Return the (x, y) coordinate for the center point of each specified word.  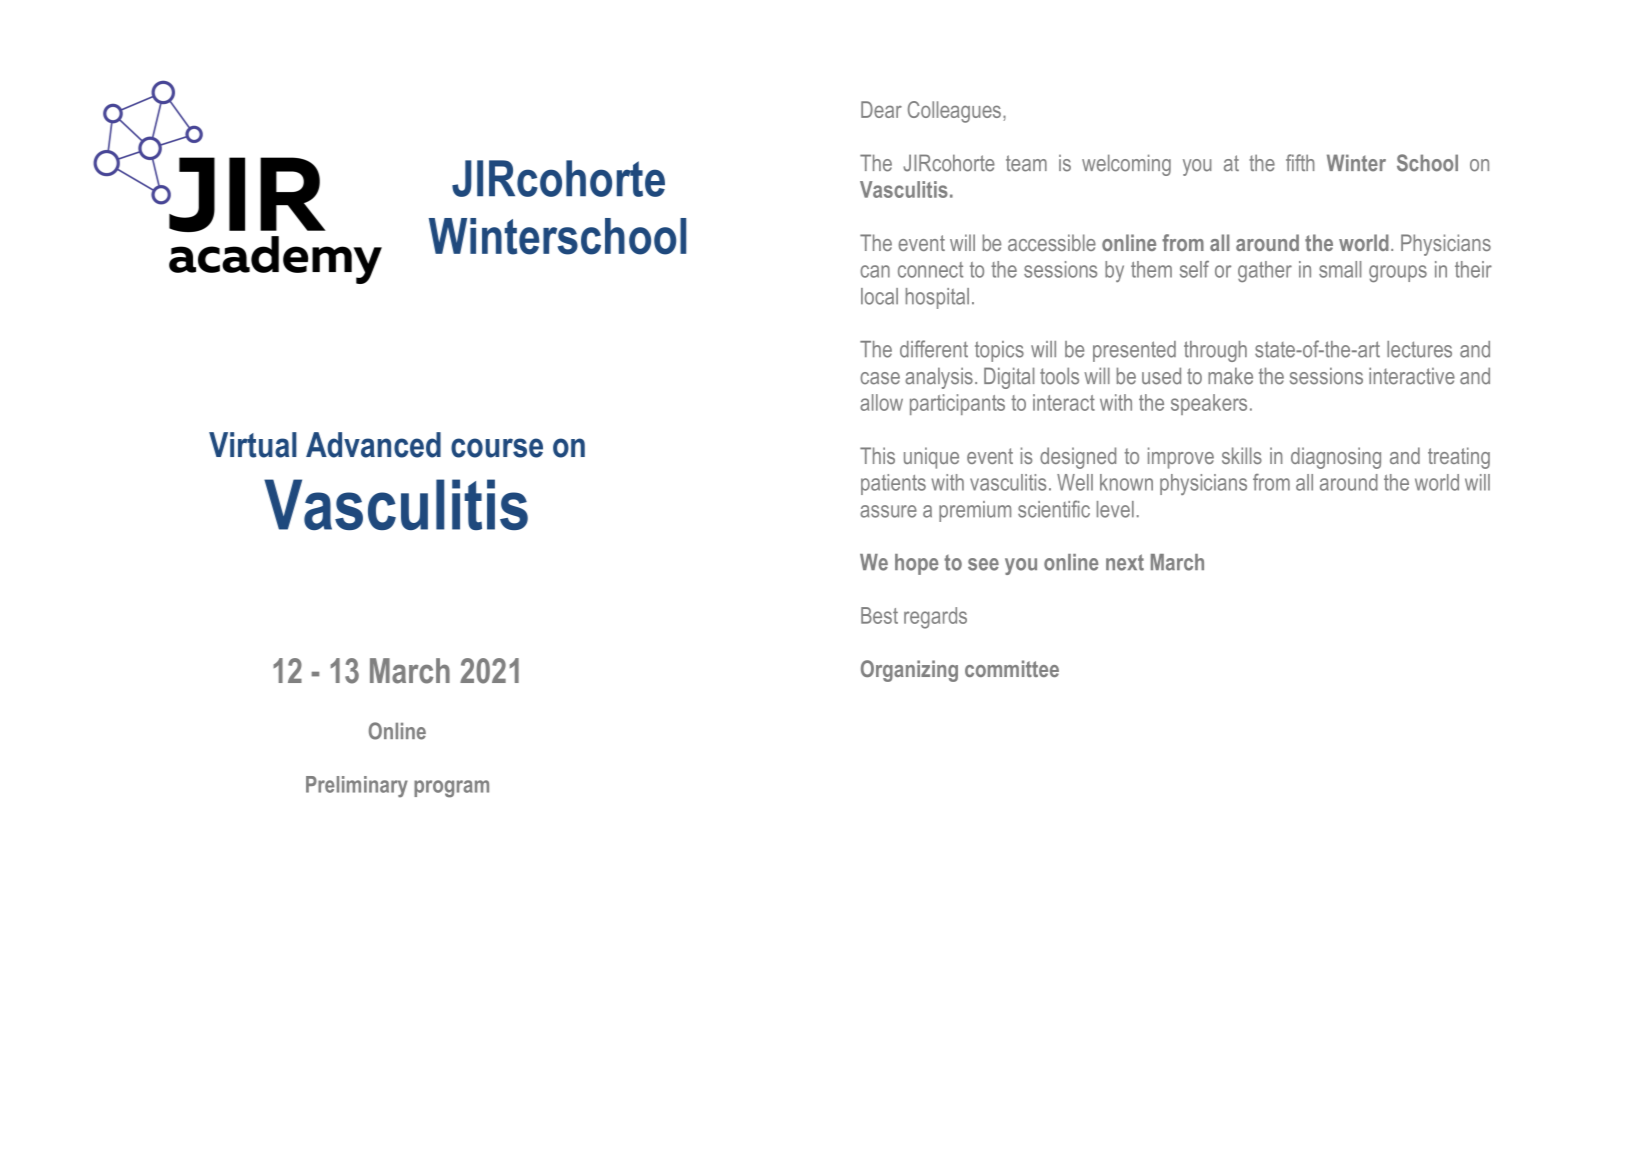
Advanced (373, 445)
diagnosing (1336, 458)
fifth (1300, 162)
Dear (881, 109)
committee (1012, 668)
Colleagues (954, 112)
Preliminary (357, 787)
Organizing (909, 671)
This (877, 455)
